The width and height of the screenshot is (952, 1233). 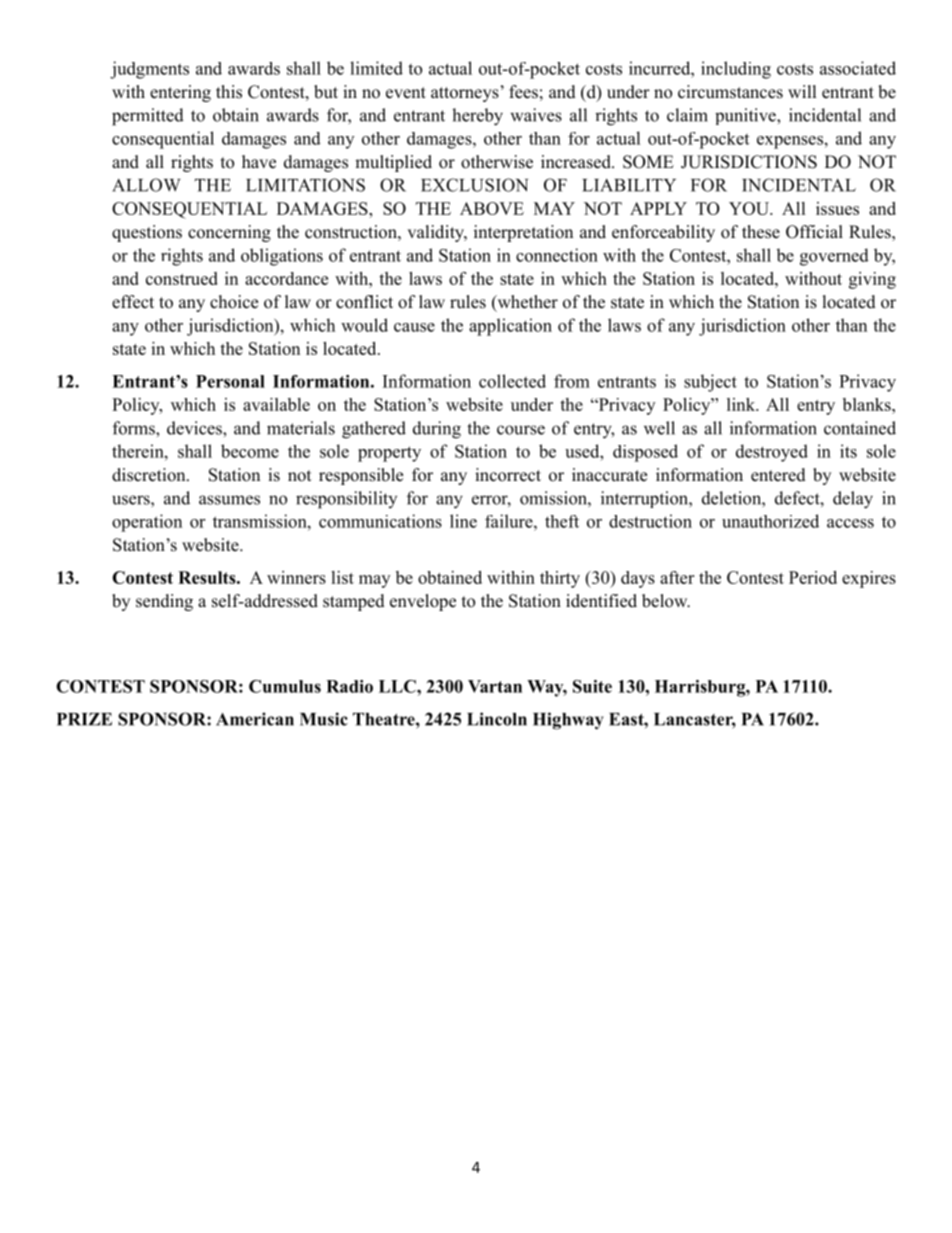 I want to click on Suite, so click(x=592, y=686).
